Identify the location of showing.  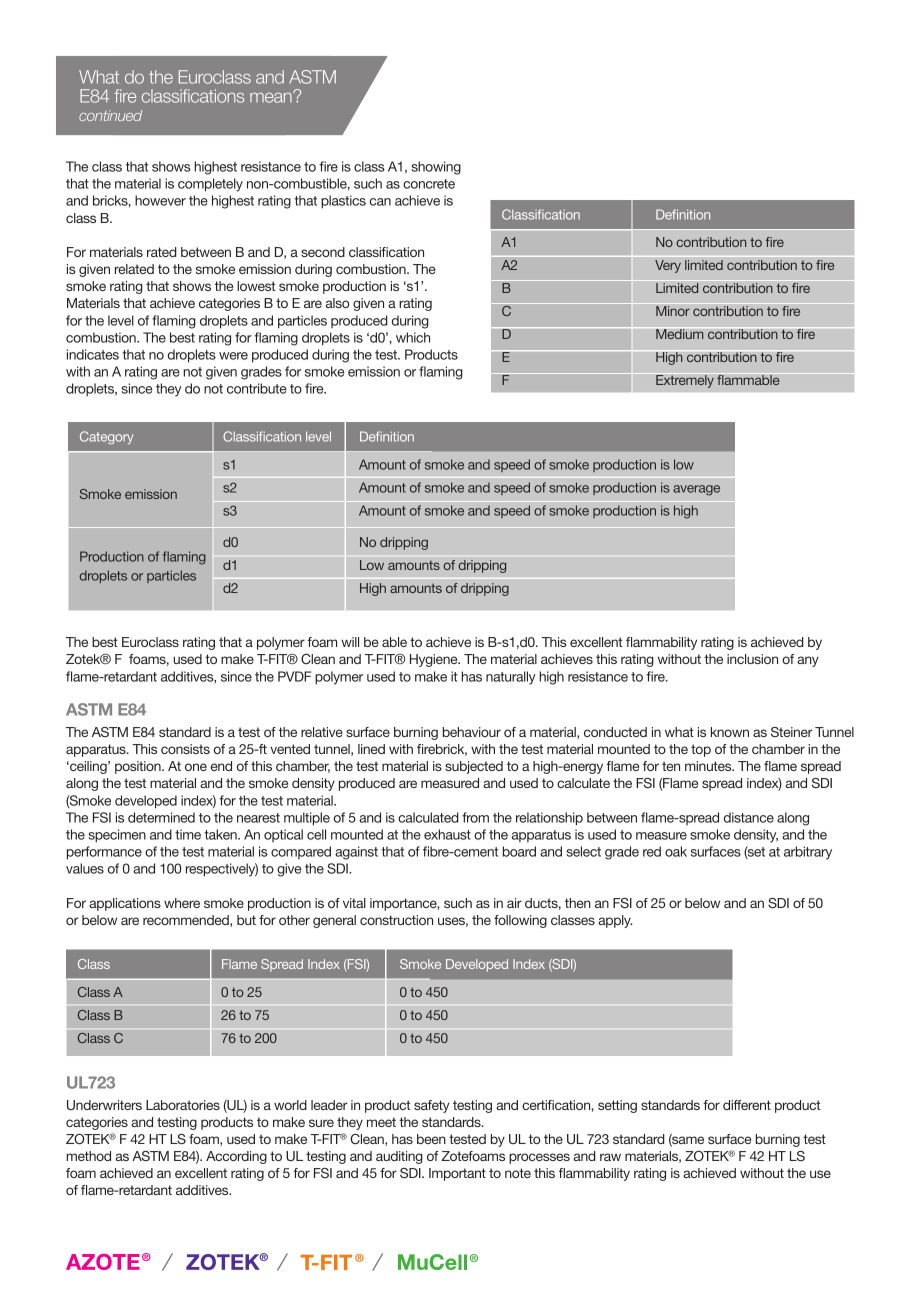
(436, 168).
